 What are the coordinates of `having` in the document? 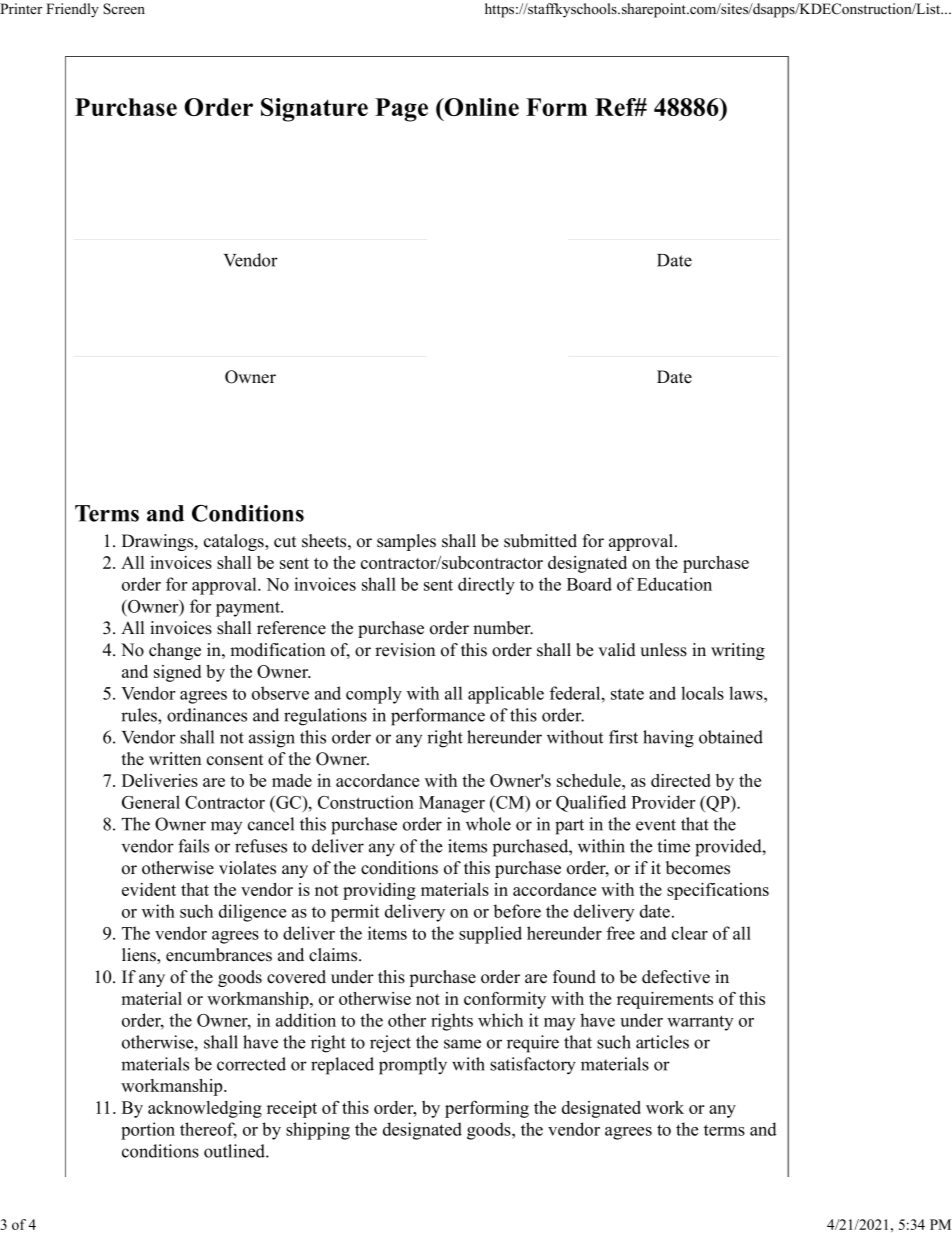 It's located at (668, 739).
